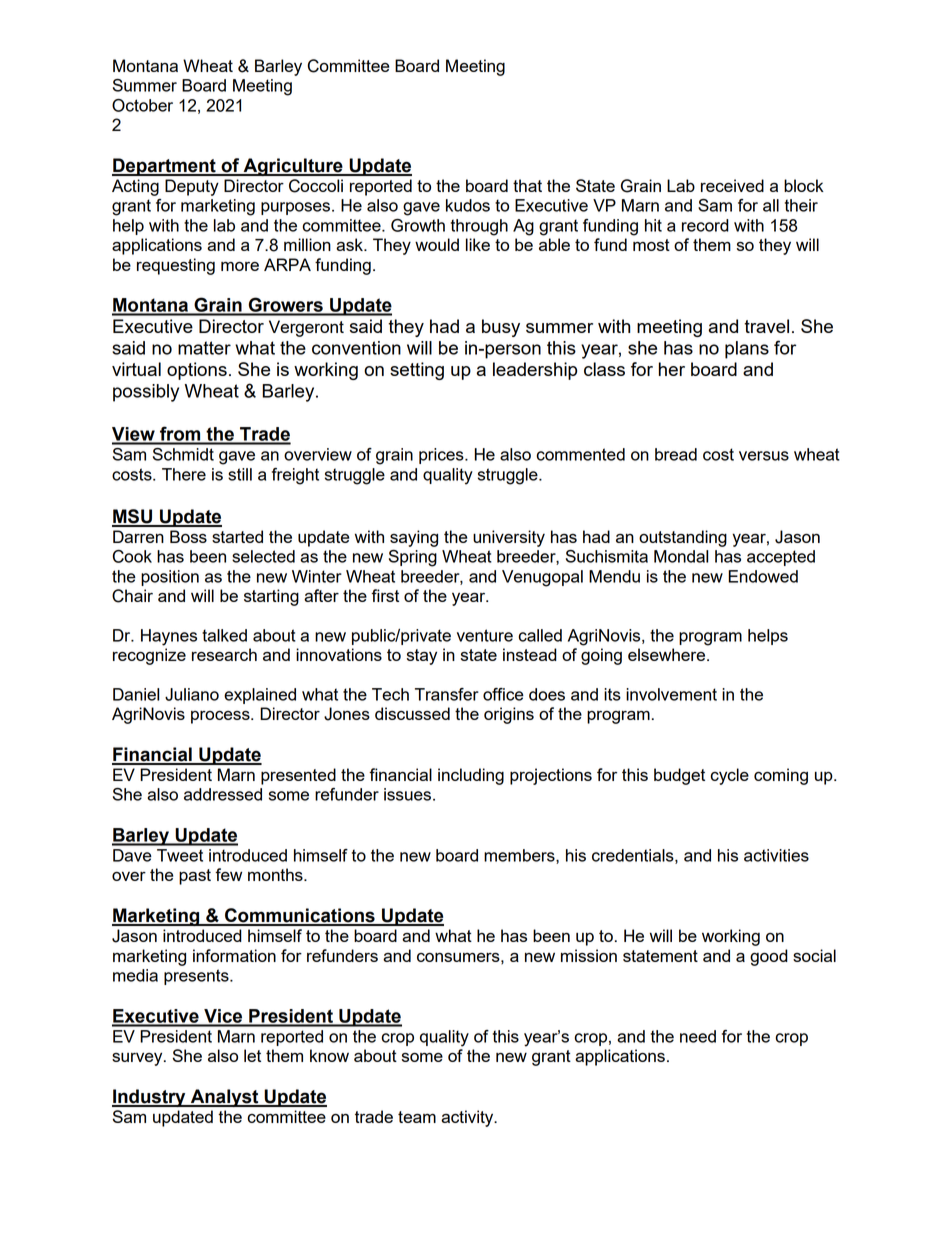 The image size is (952, 1233). I want to click on received, so click(732, 185).
